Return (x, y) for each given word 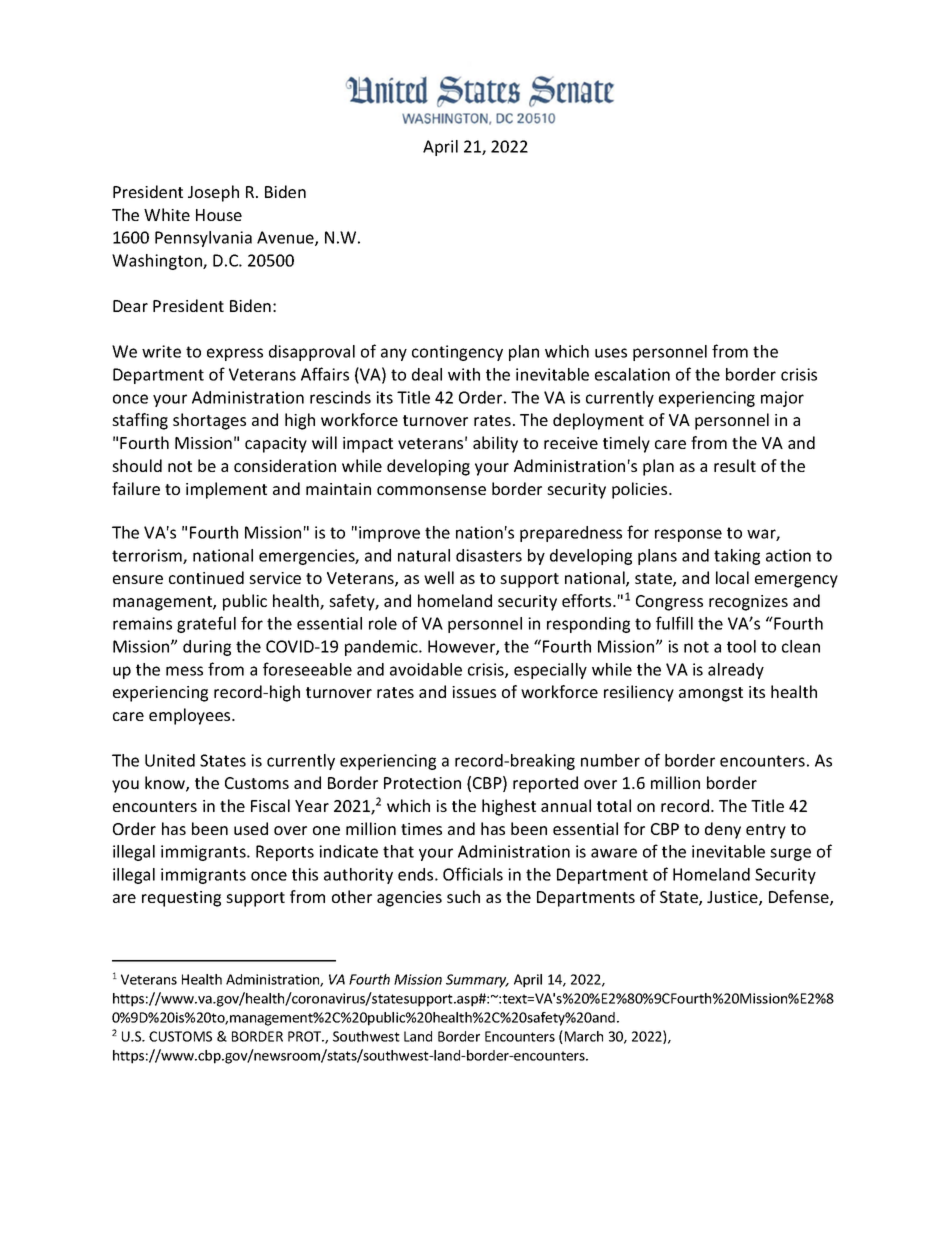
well (439, 577)
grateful (206, 624)
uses (611, 353)
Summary (477, 981)
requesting (181, 899)
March (584, 1036)
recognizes (748, 603)
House (219, 215)
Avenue (286, 238)
